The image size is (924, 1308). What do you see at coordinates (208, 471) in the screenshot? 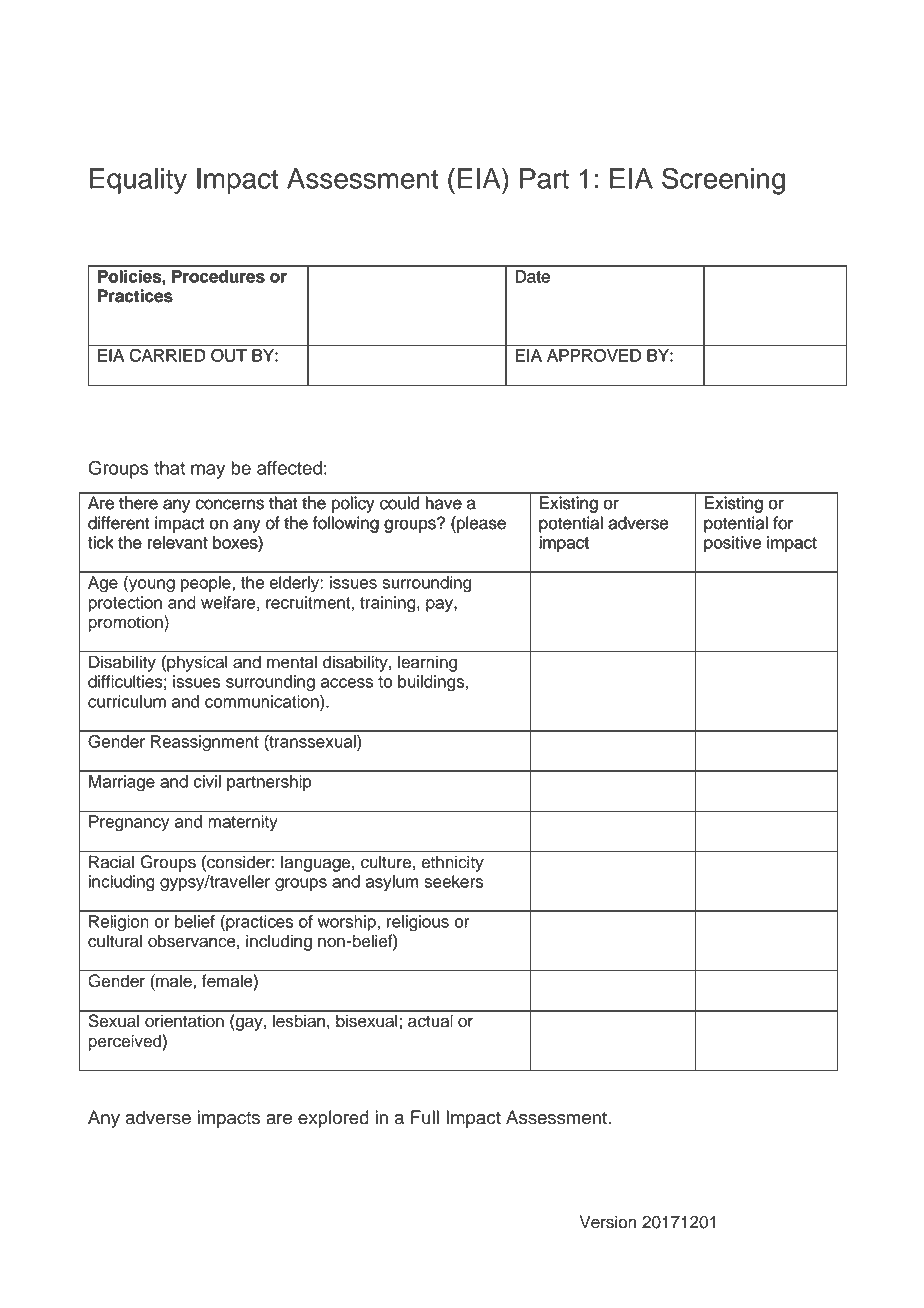
I see `may` at bounding box center [208, 471].
